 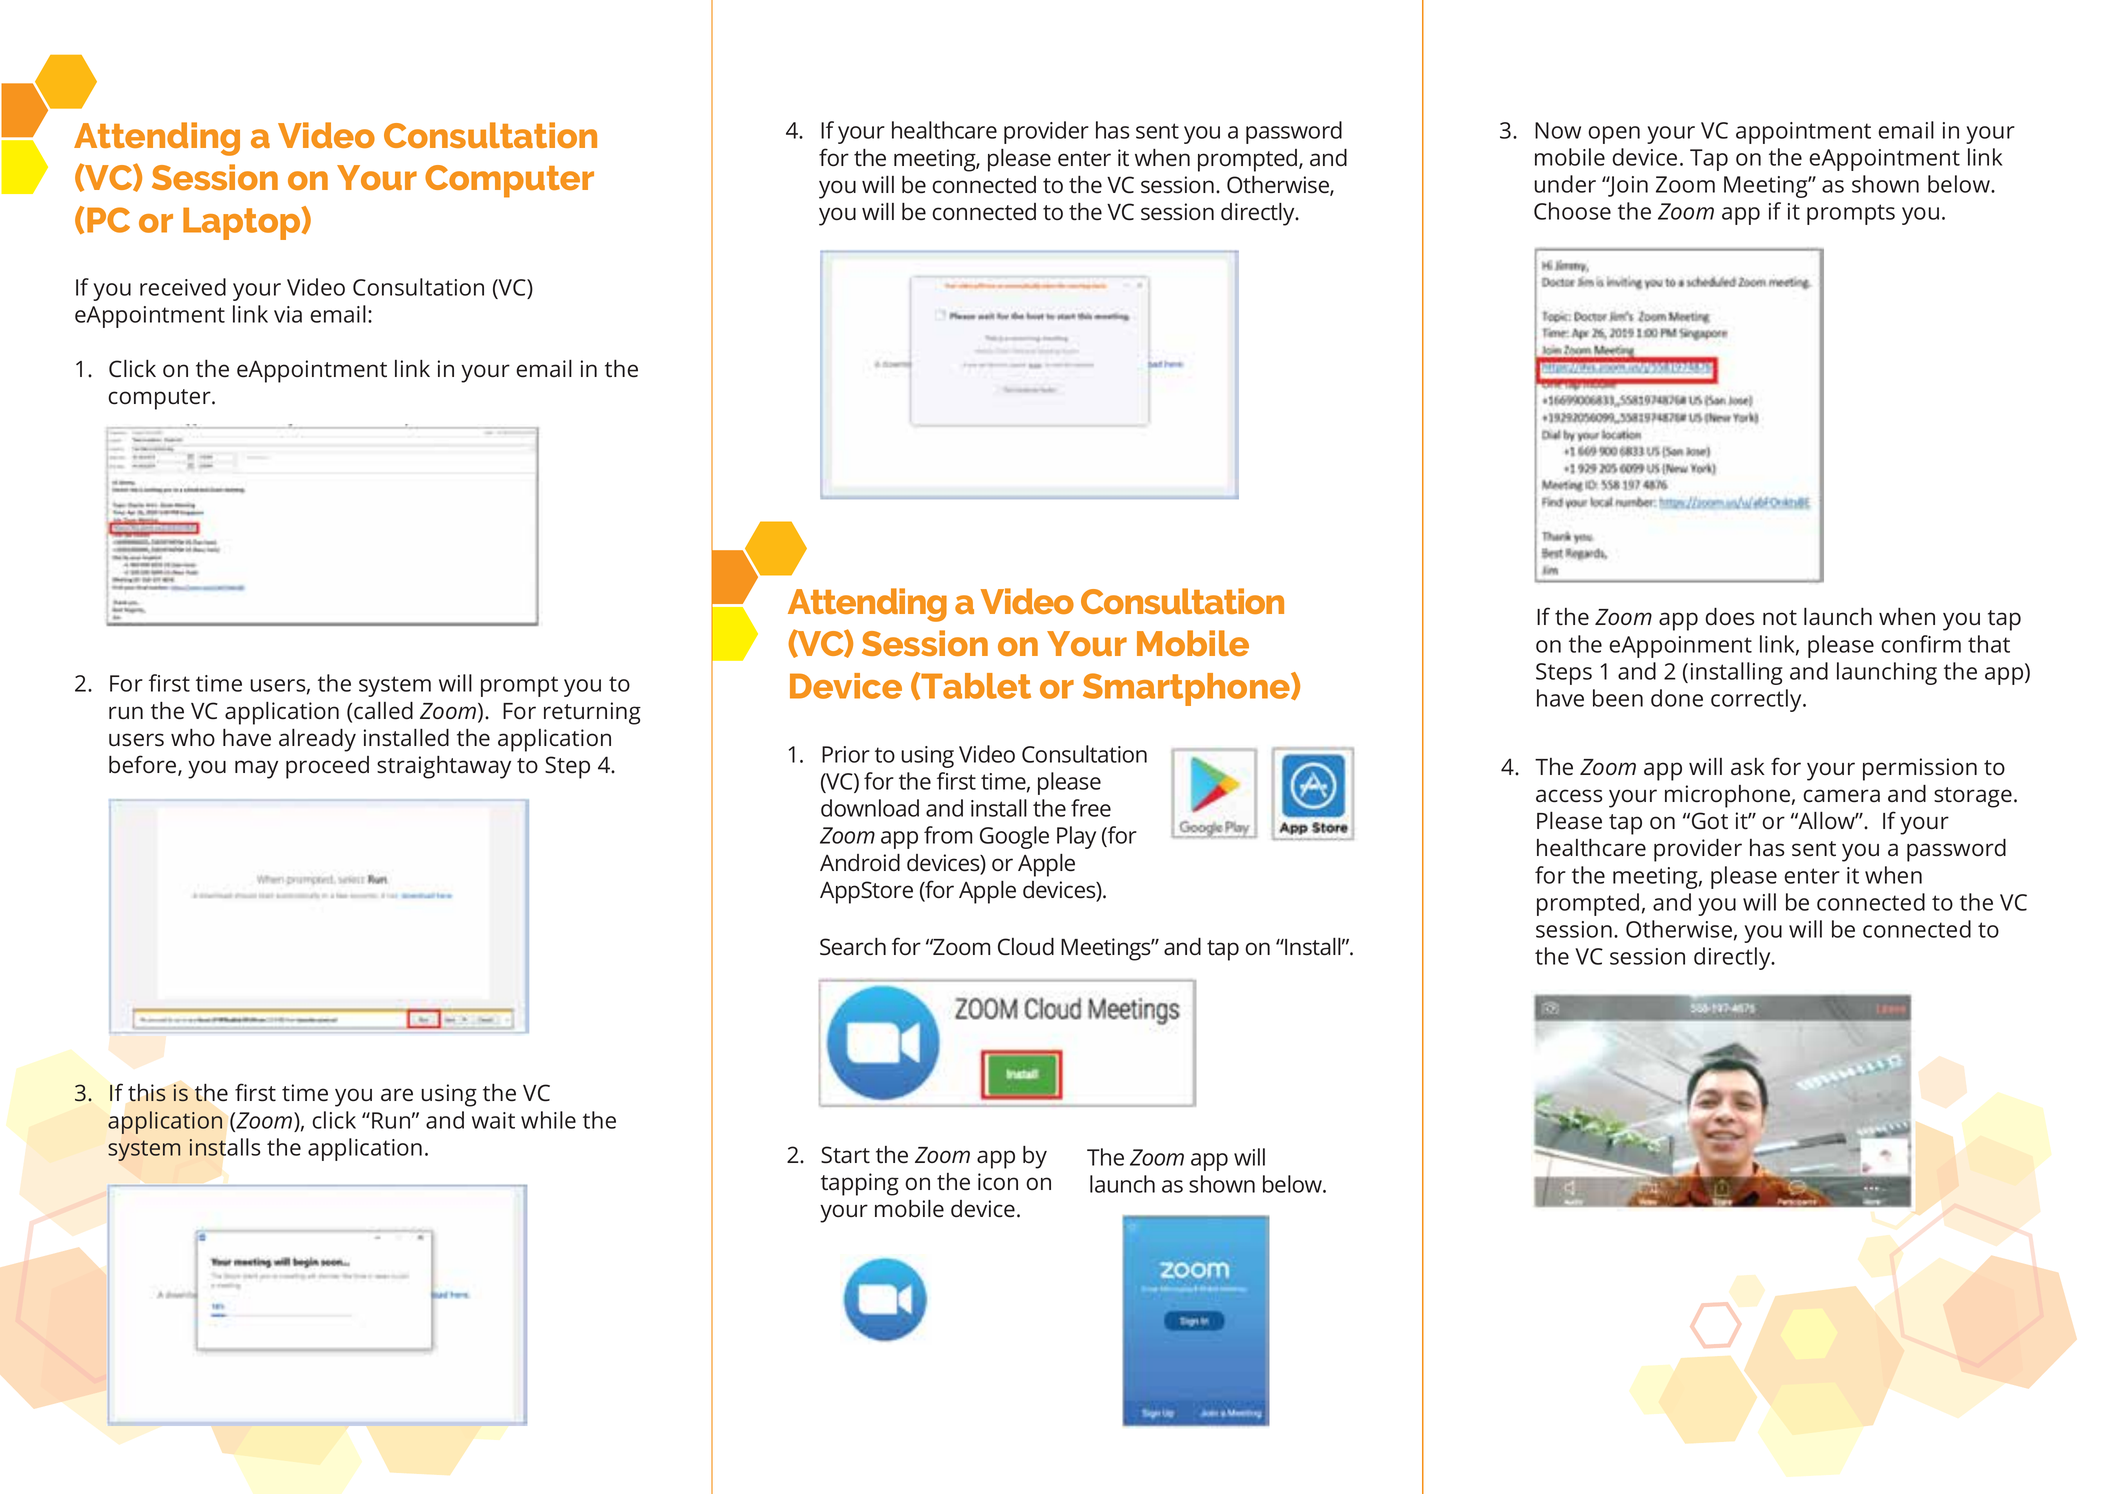 What do you see at coordinates (1572, 211) in the image?
I see `Choose` at bounding box center [1572, 211].
